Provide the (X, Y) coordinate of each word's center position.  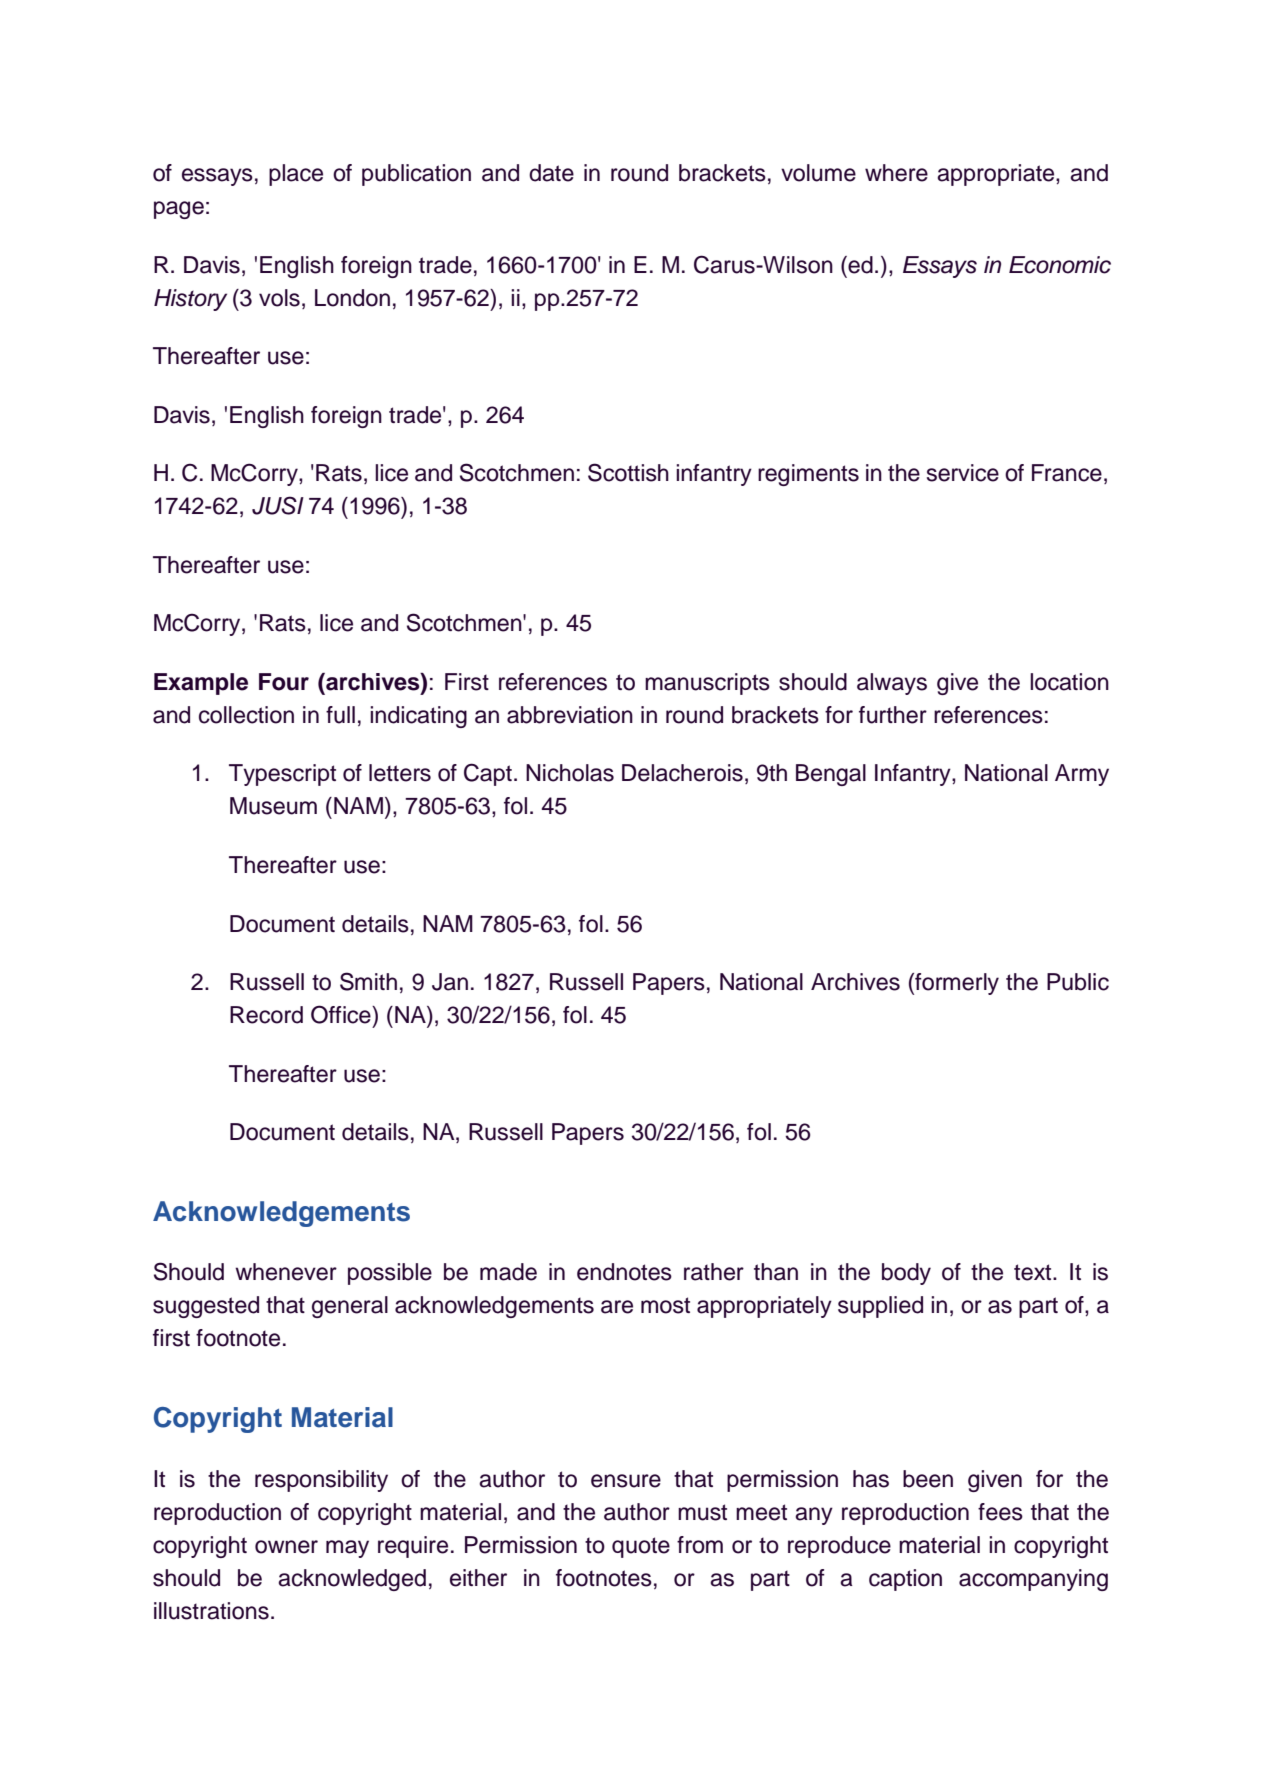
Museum (273, 806)
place (296, 175)
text (1034, 1272)
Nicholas (570, 773)
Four (284, 682)
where (896, 173)
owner (286, 1547)
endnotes (624, 1272)
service (963, 473)
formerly (956, 984)
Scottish (628, 472)
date (551, 173)
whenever (286, 1272)
